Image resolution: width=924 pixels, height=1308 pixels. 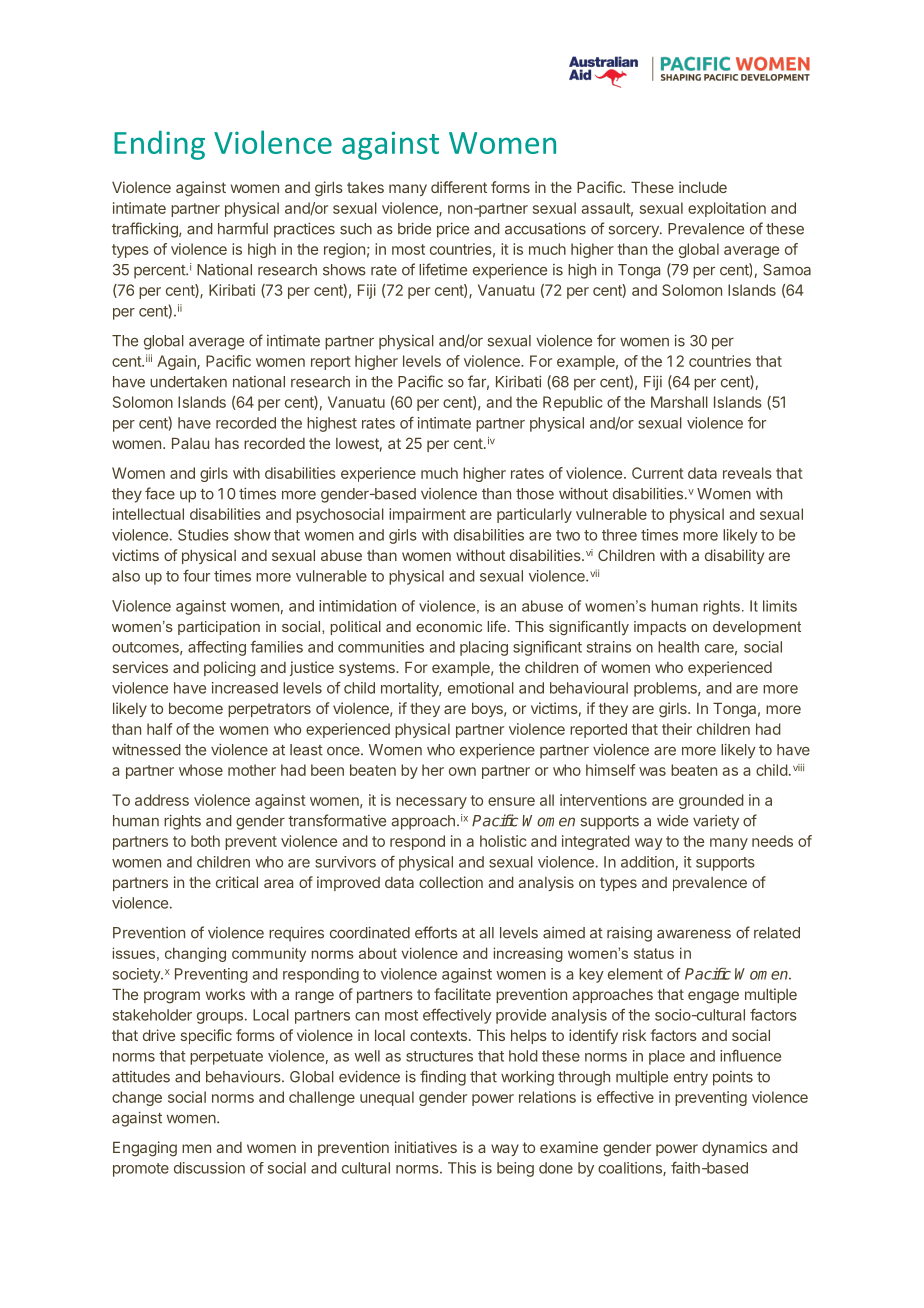 What do you see at coordinates (459, 187) in the screenshot?
I see `different` at bounding box center [459, 187].
